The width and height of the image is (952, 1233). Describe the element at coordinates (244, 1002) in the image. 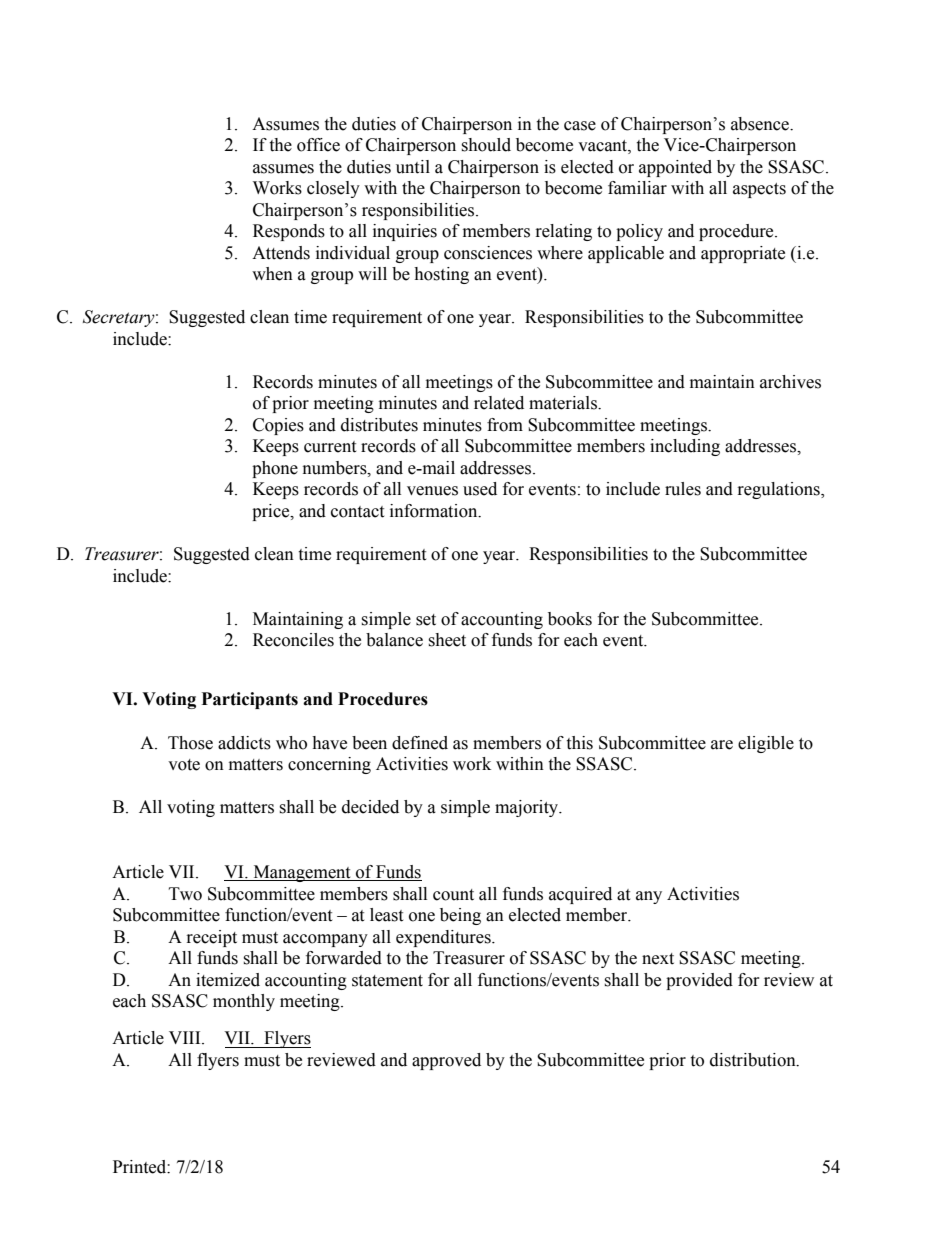

I see `monthly` at that location.
